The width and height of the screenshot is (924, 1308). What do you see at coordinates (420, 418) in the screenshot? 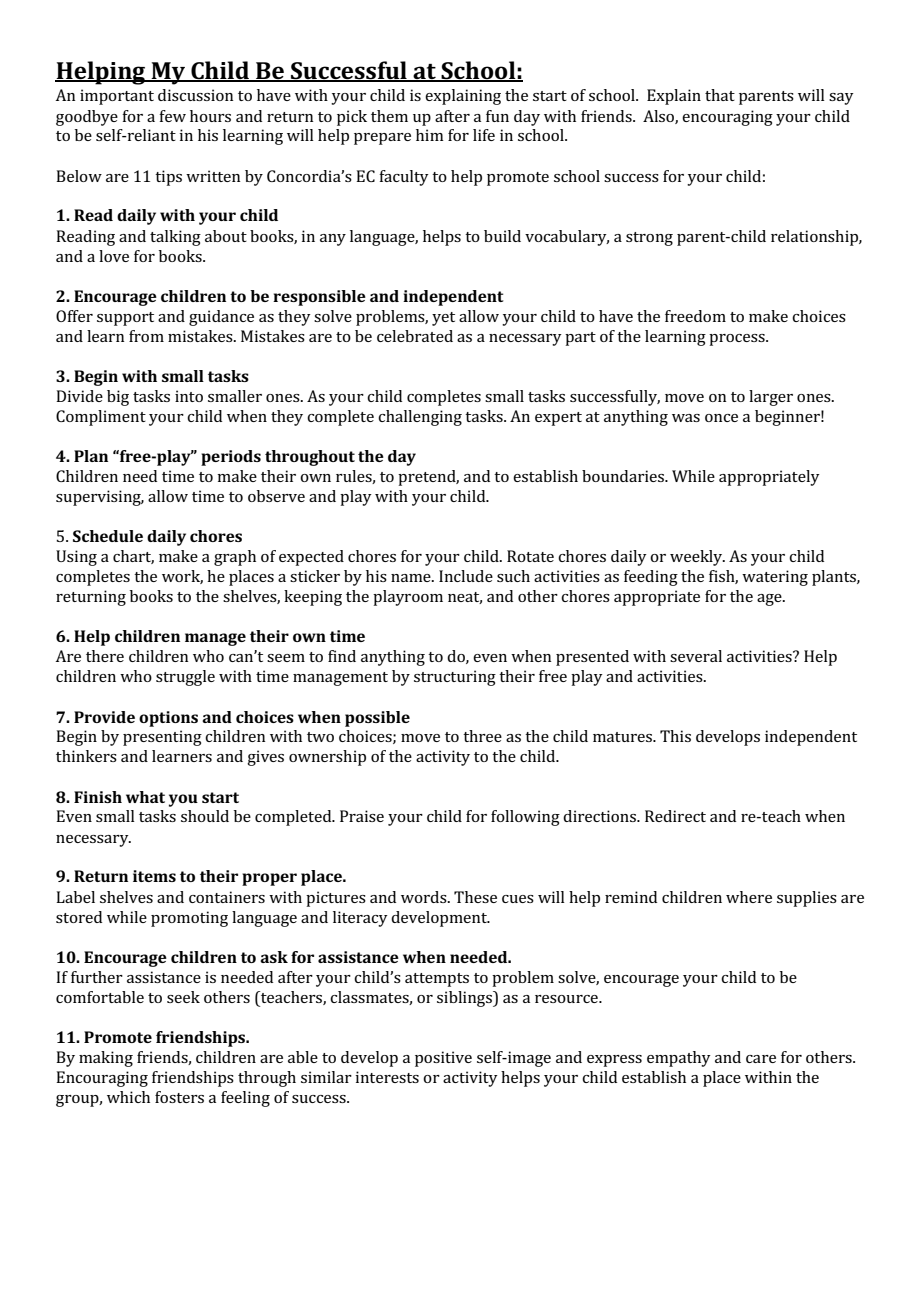
I see `challenging` at bounding box center [420, 418].
